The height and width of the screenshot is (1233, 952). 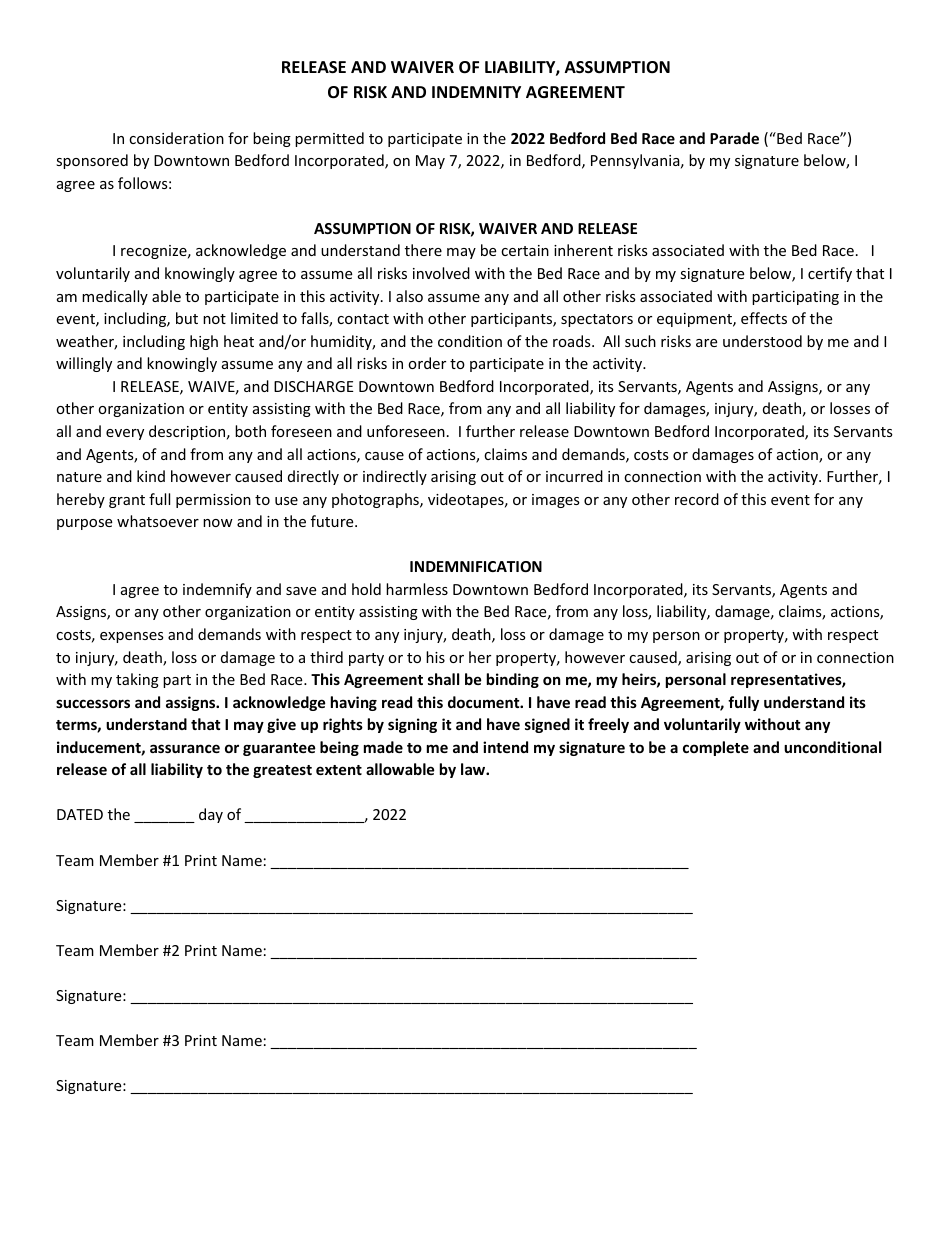 What do you see at coordinates (734, 138) in the screenshot?
I see `Parade` at bounding box center [734, 138].
